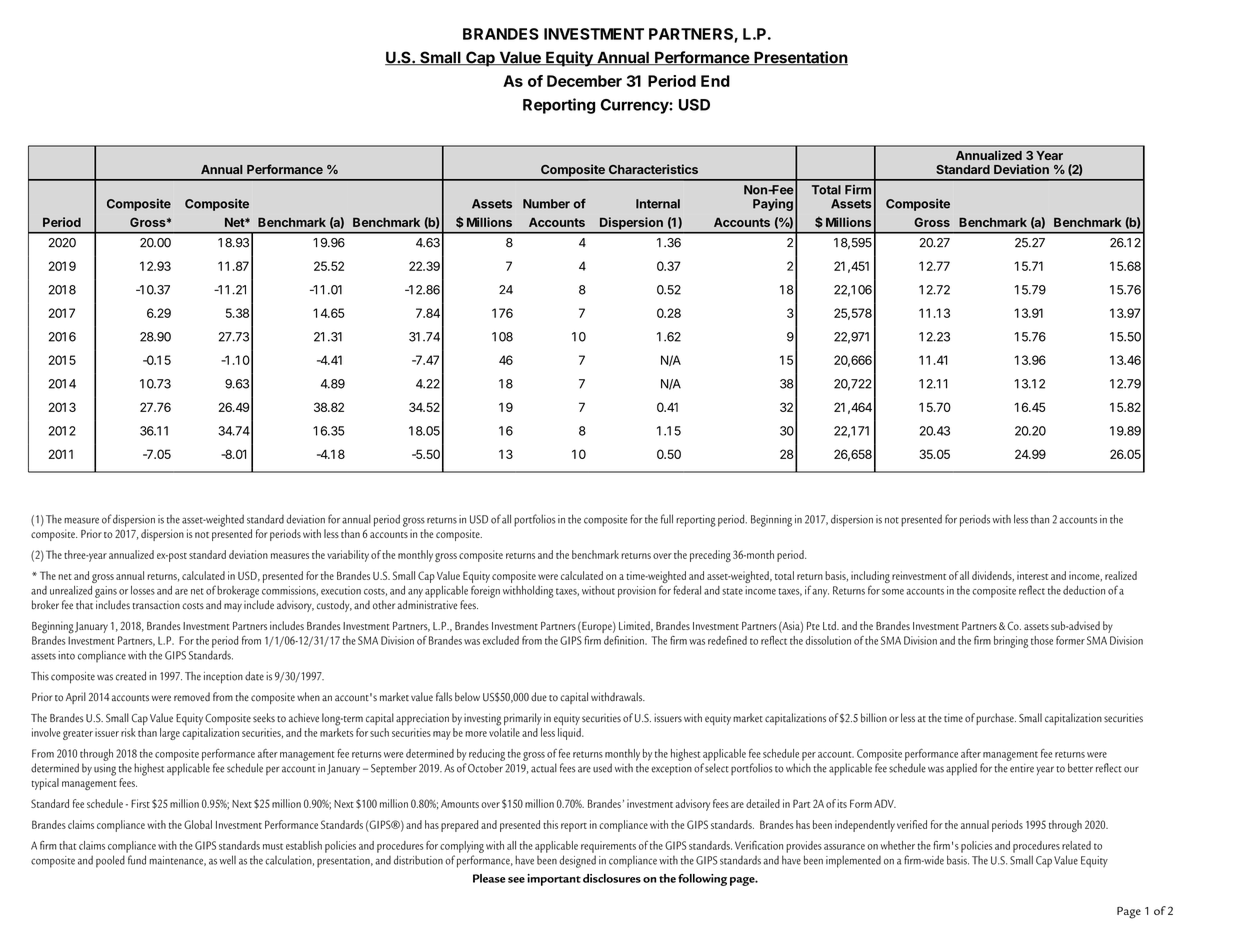 This screenshot has height=952, width=1233. Describe the element at coordinates (577, 861) in the screenshot. I see `designed` at that location.
